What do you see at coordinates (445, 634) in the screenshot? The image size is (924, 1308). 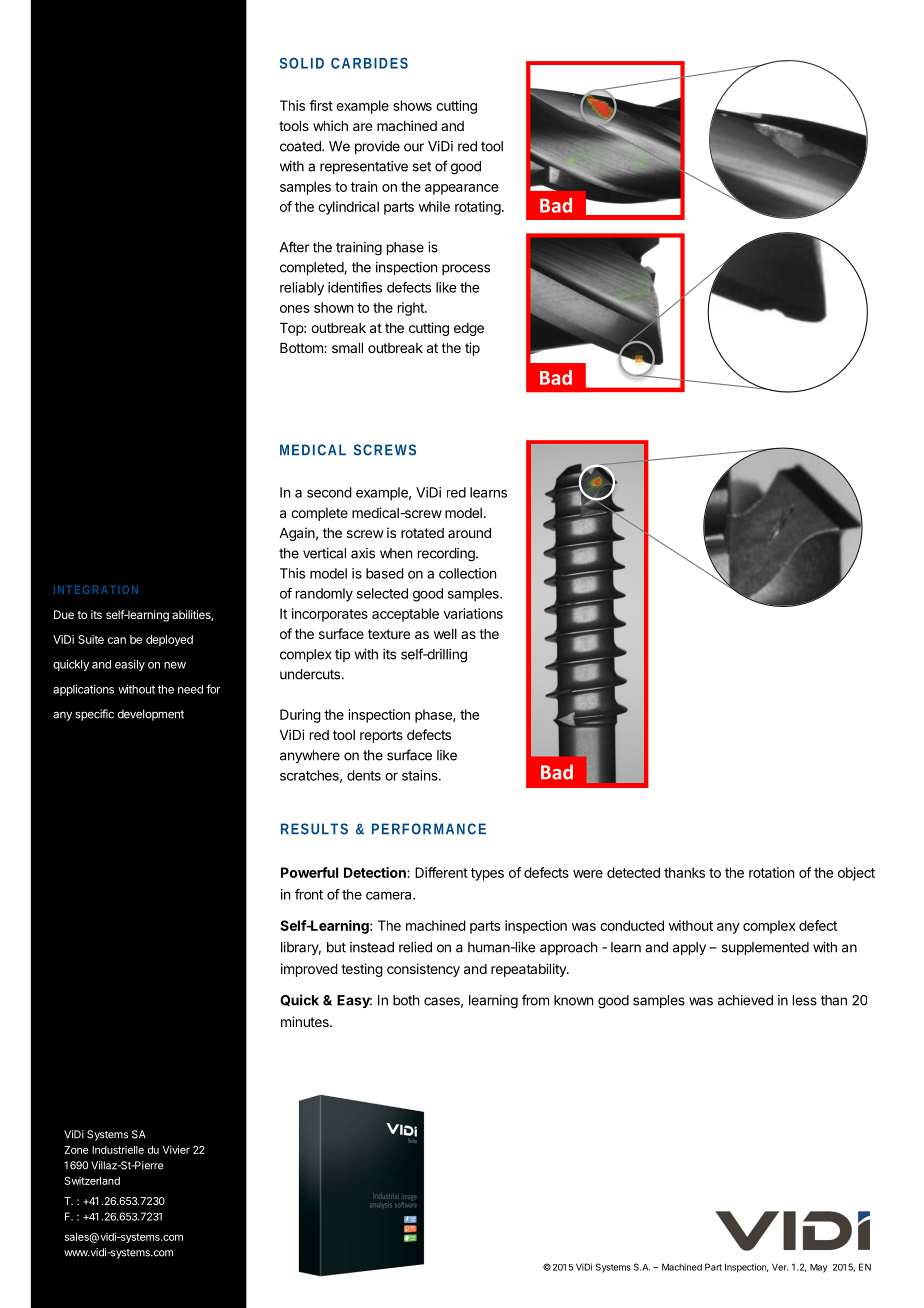 I see `well` at bounding box center [445, 634].
